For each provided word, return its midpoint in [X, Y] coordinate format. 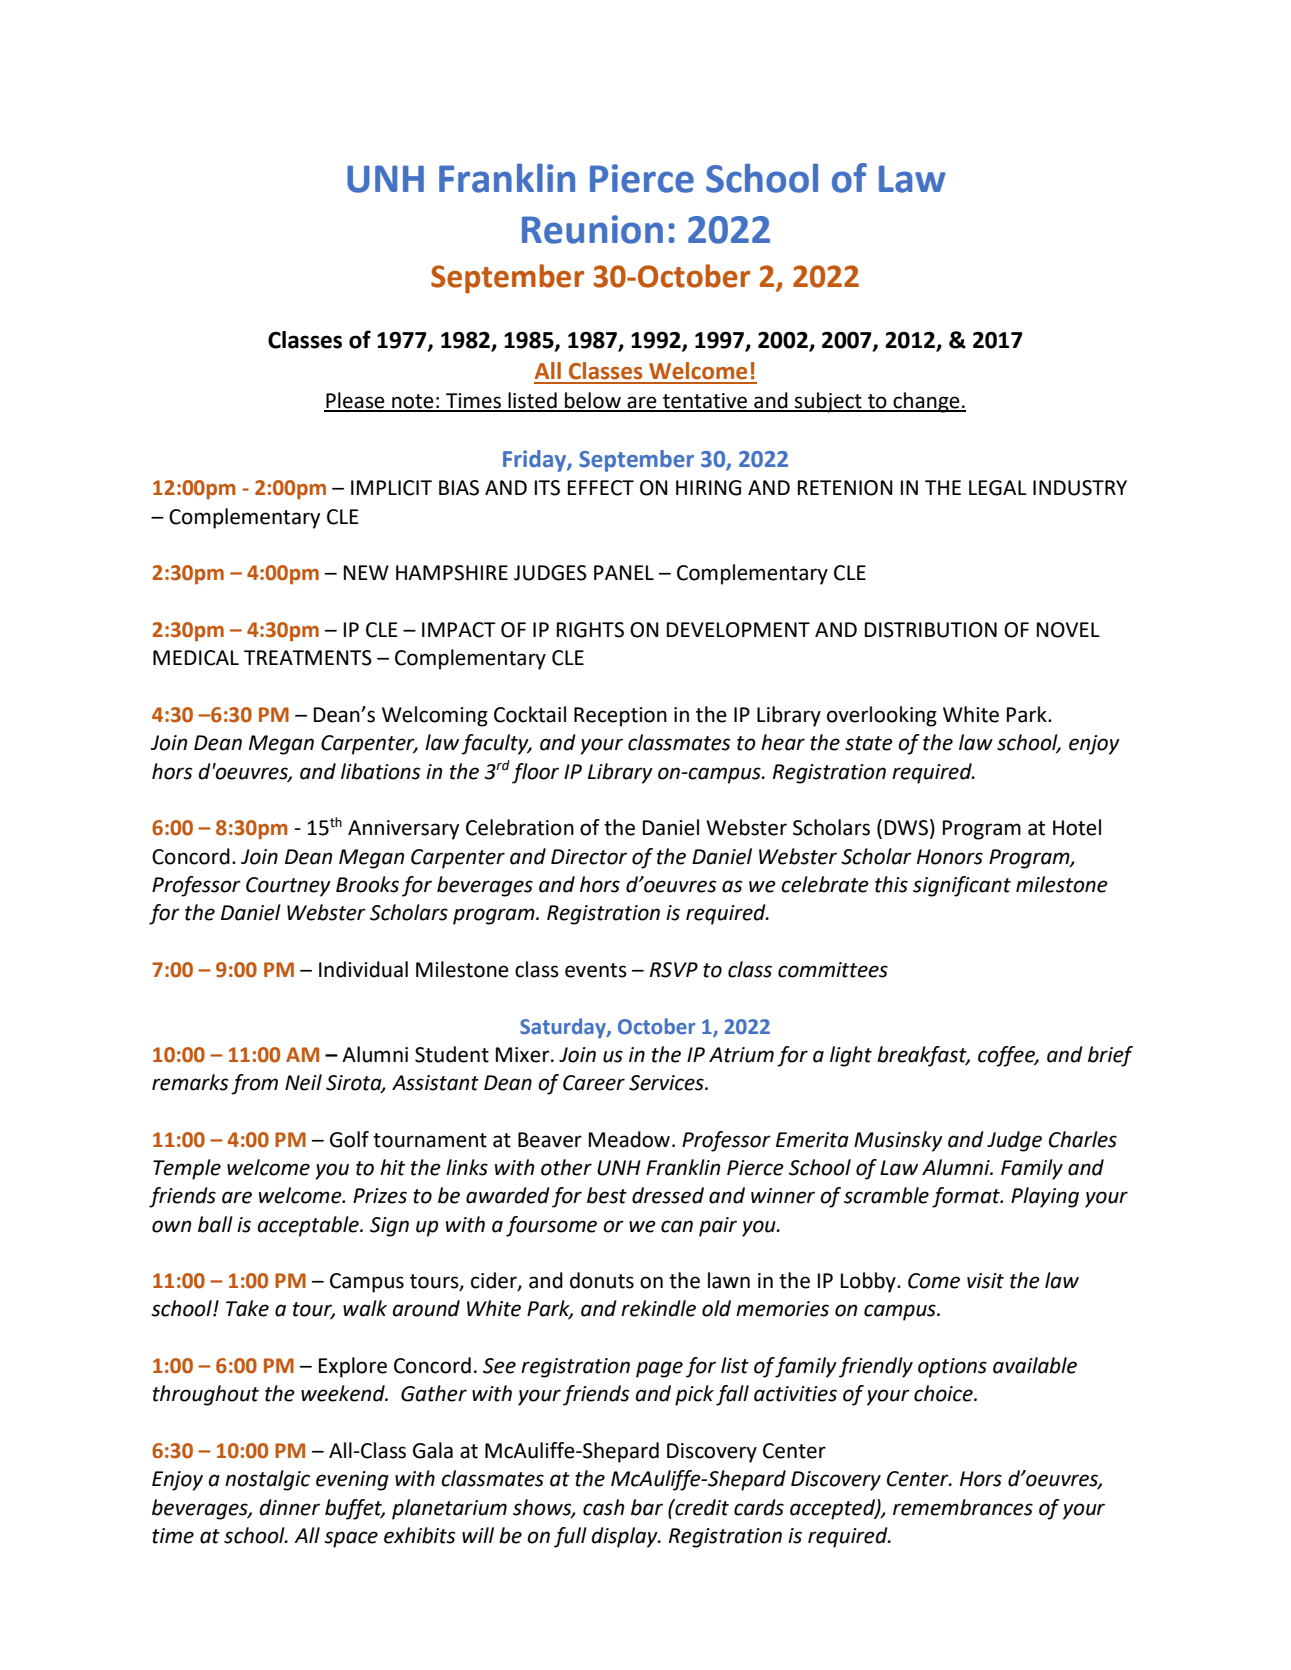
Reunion [592, 229]
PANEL [624, 572]
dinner [290, 1507]
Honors [950, 857]
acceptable [309, 1226]
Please [355, 401]
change [926, 402]
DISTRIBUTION [931, 630]
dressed [668, 1195]
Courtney [288, 887]
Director [589, 857]
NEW [366, 572]
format [967, 1197]
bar [647, 1507]
